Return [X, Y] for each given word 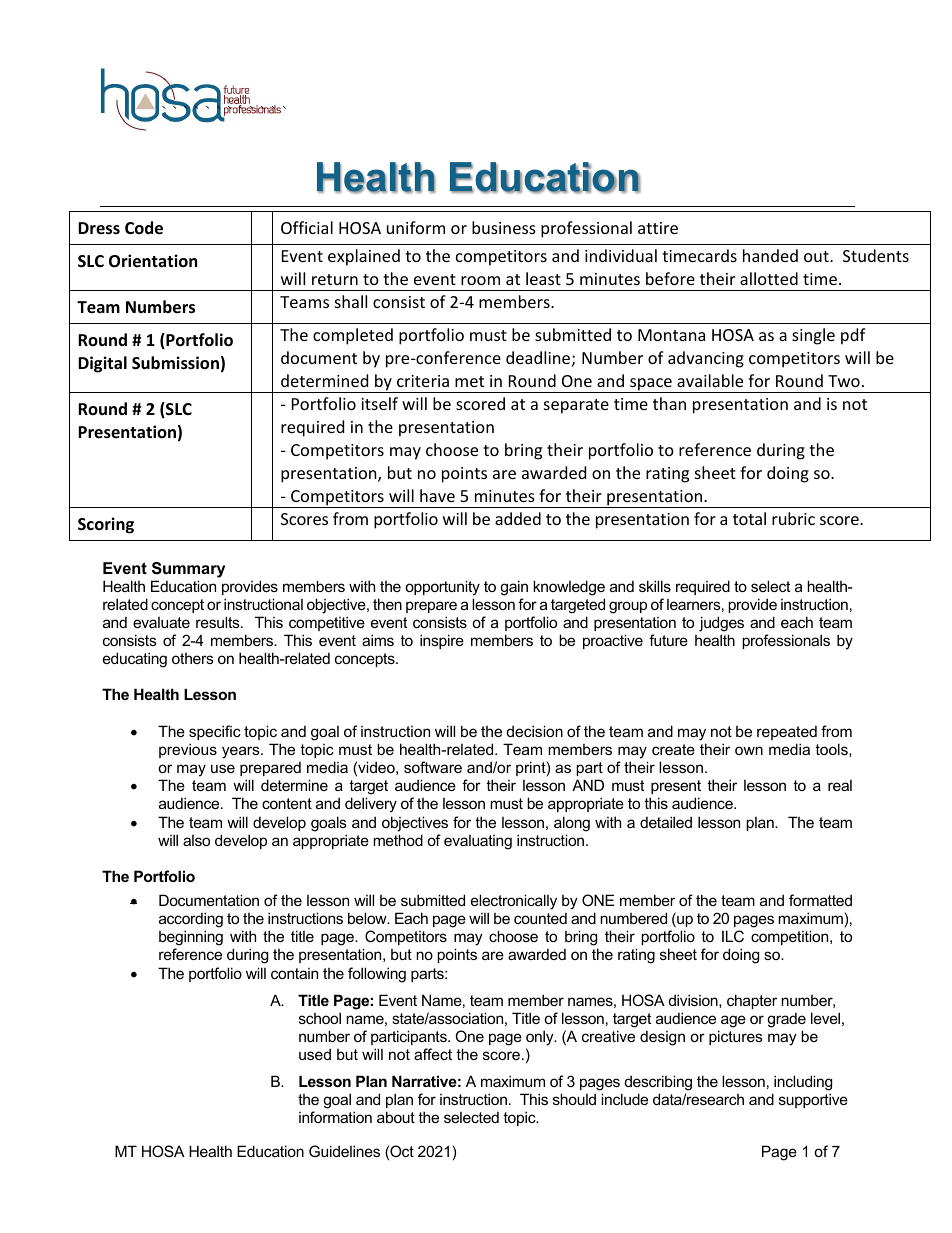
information [335, 1117]
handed [770, 255]
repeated [787, 733]
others [193, 658]
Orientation [153, 261]
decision [535, 731]
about [396, 1117]
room [480, 280]
